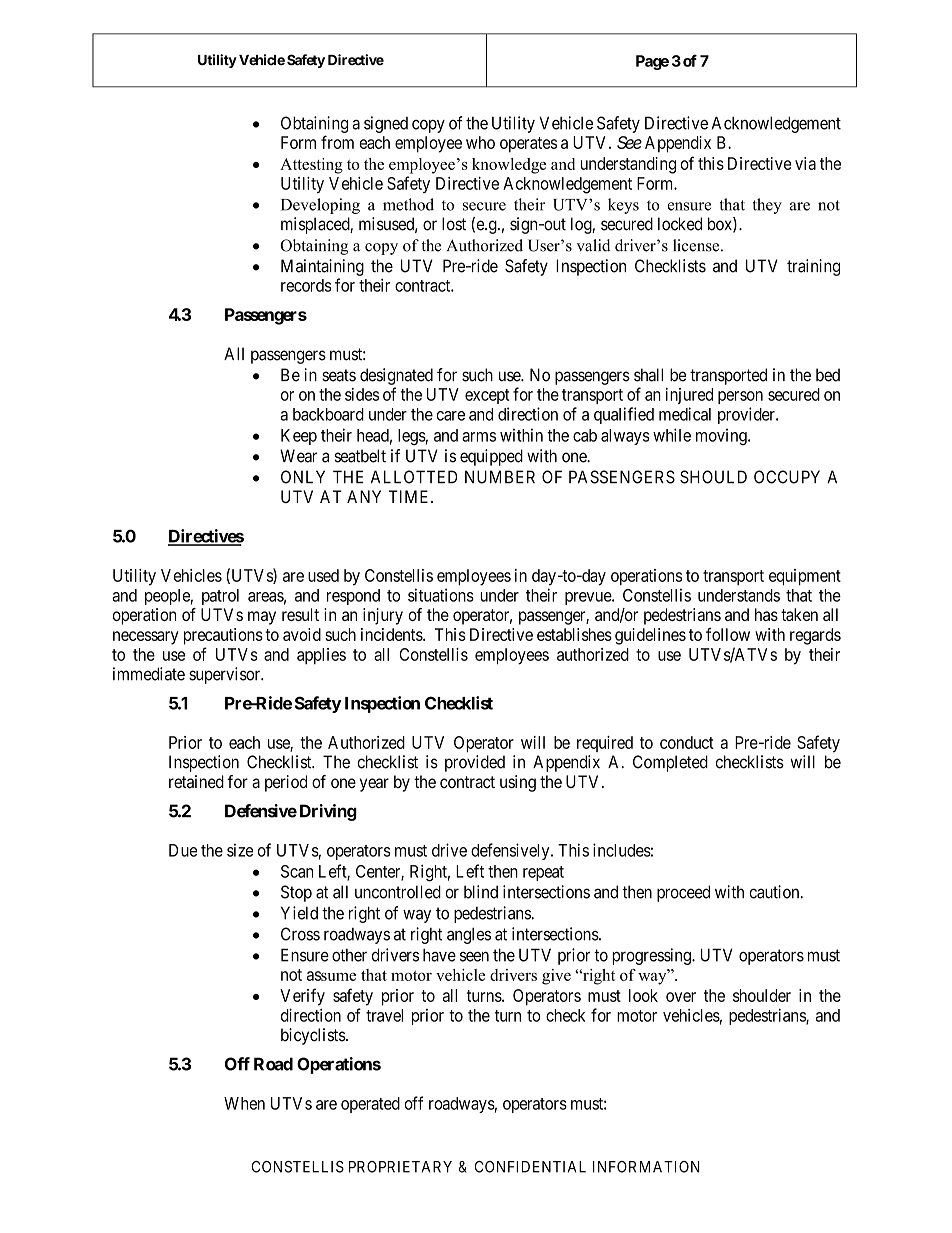 The width and height of the screenshot is (952, 1233). I want to click on Keep, so click(299, 437).
